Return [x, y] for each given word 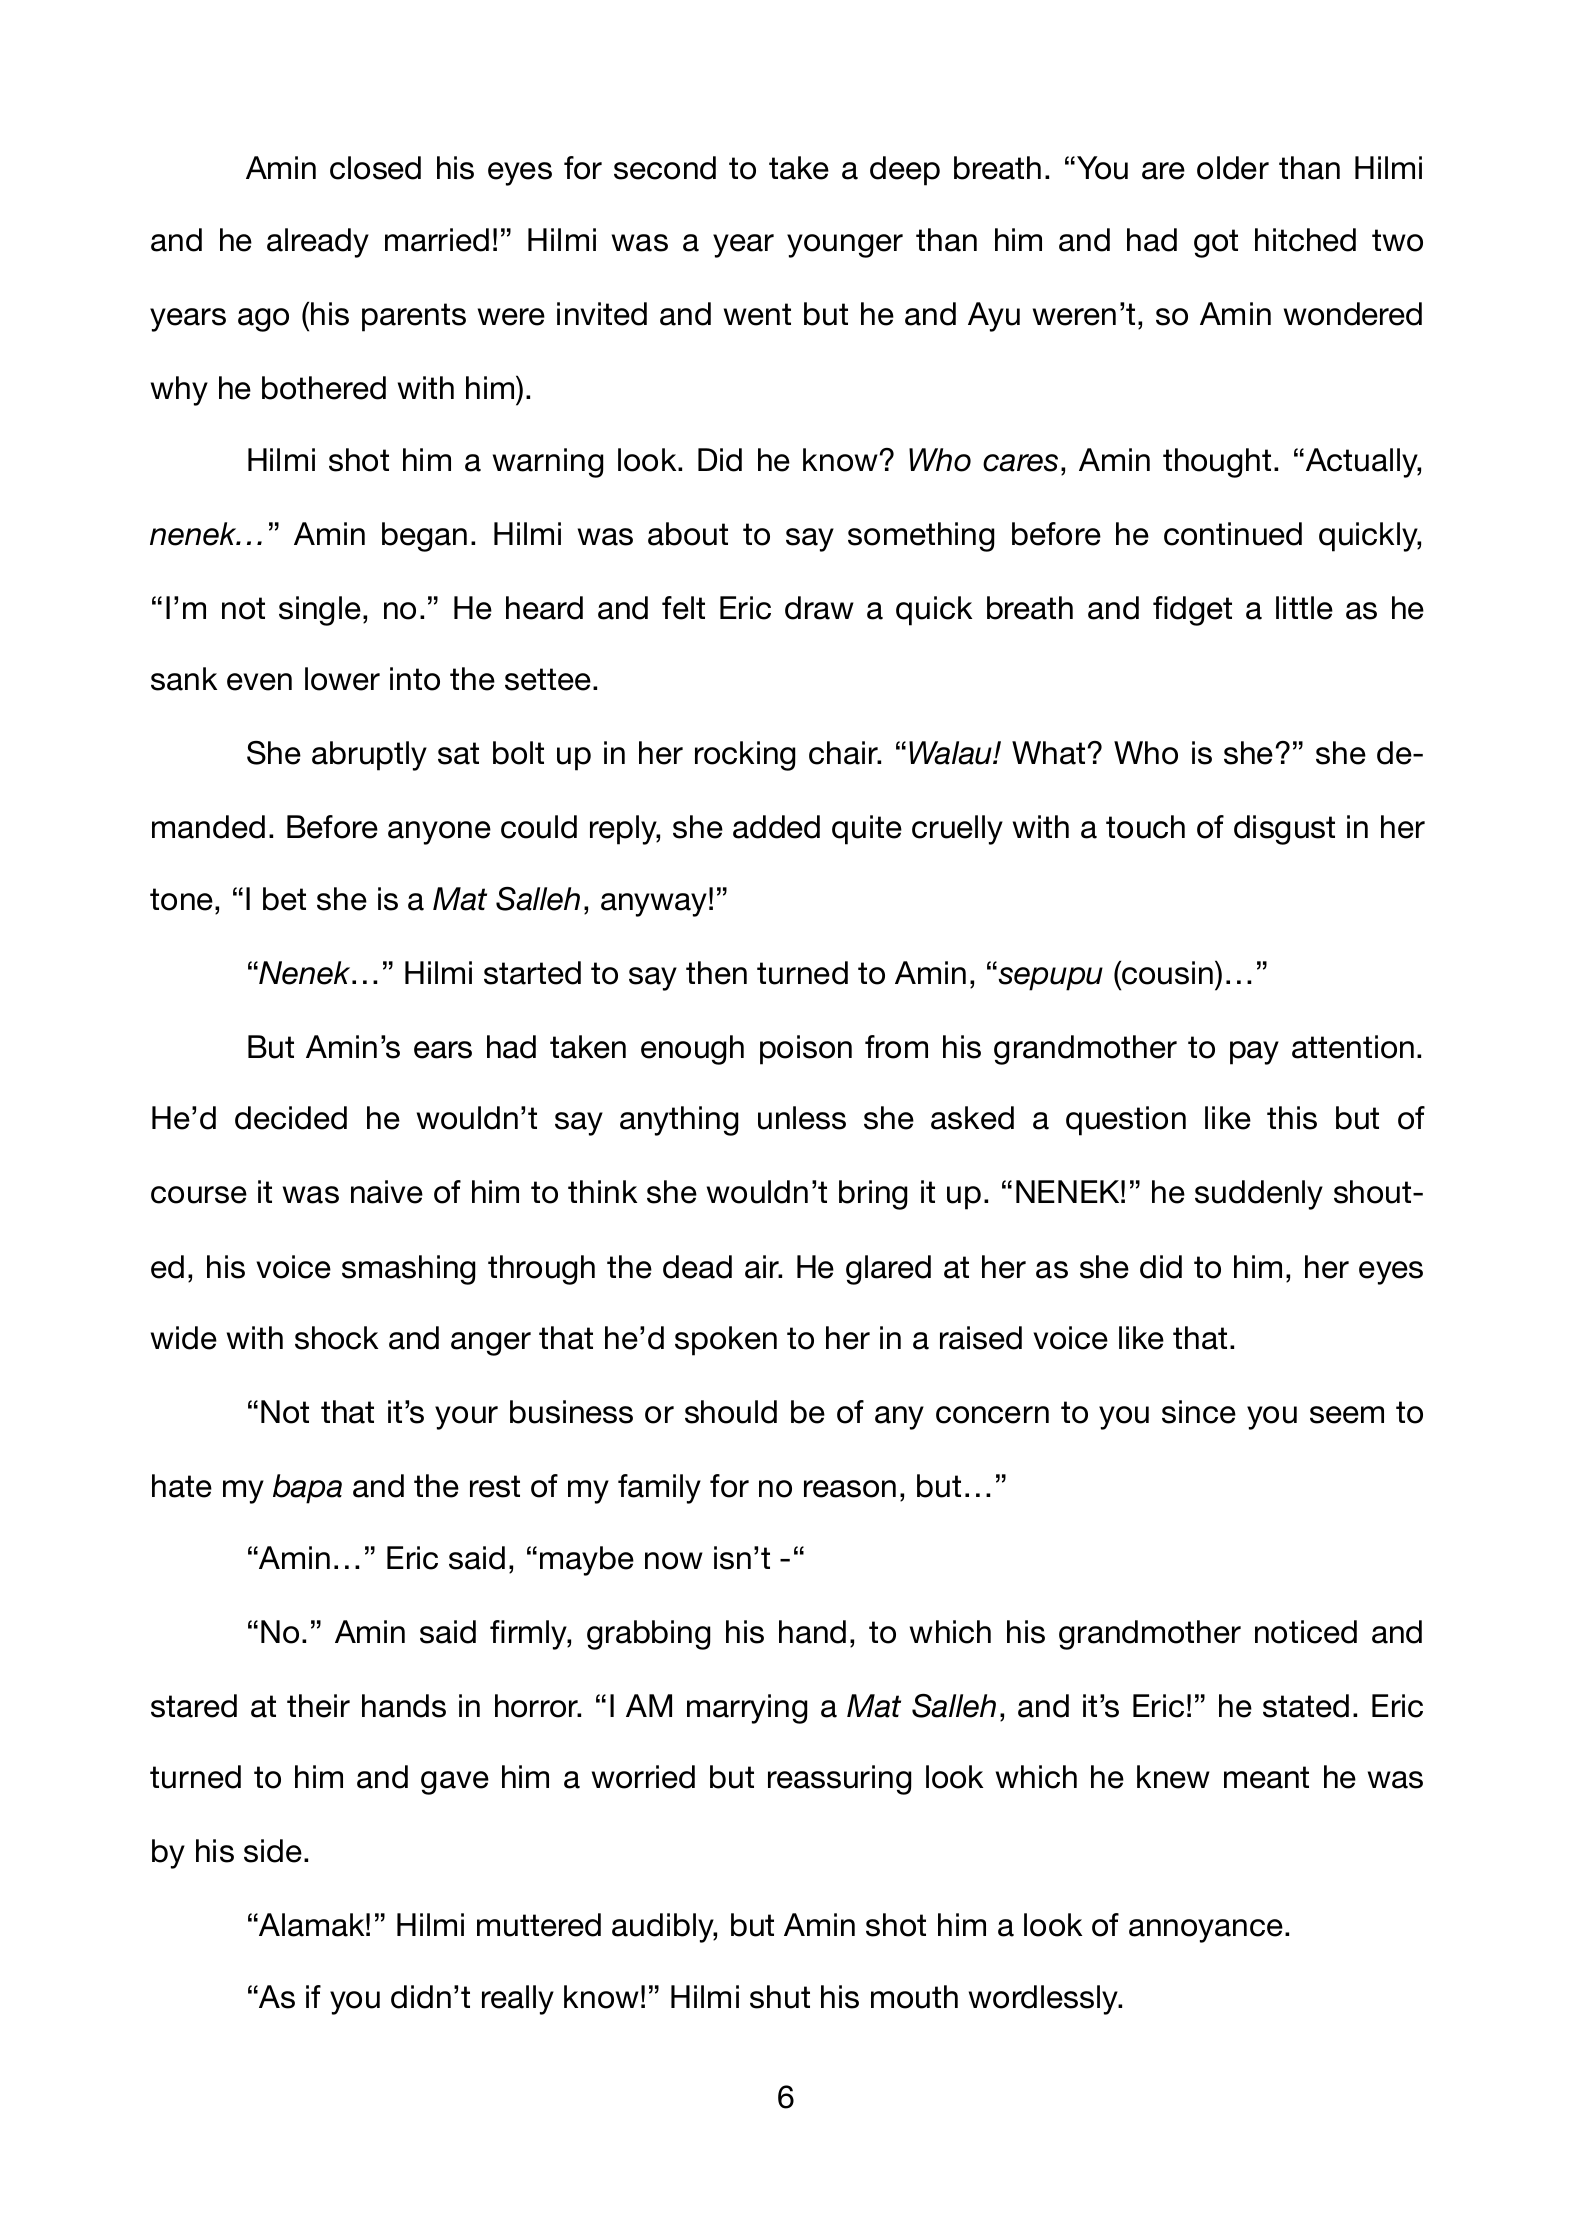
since [1199, 1412]
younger [845, 246]
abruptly [369, 756]
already [318, 243]
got [1216, 243]
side [273, 1851]
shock [336, 1338]
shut [780, 1997]
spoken [726, 1341]
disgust [1284, 830]
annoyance [1206, 1931]
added [776, 827]
